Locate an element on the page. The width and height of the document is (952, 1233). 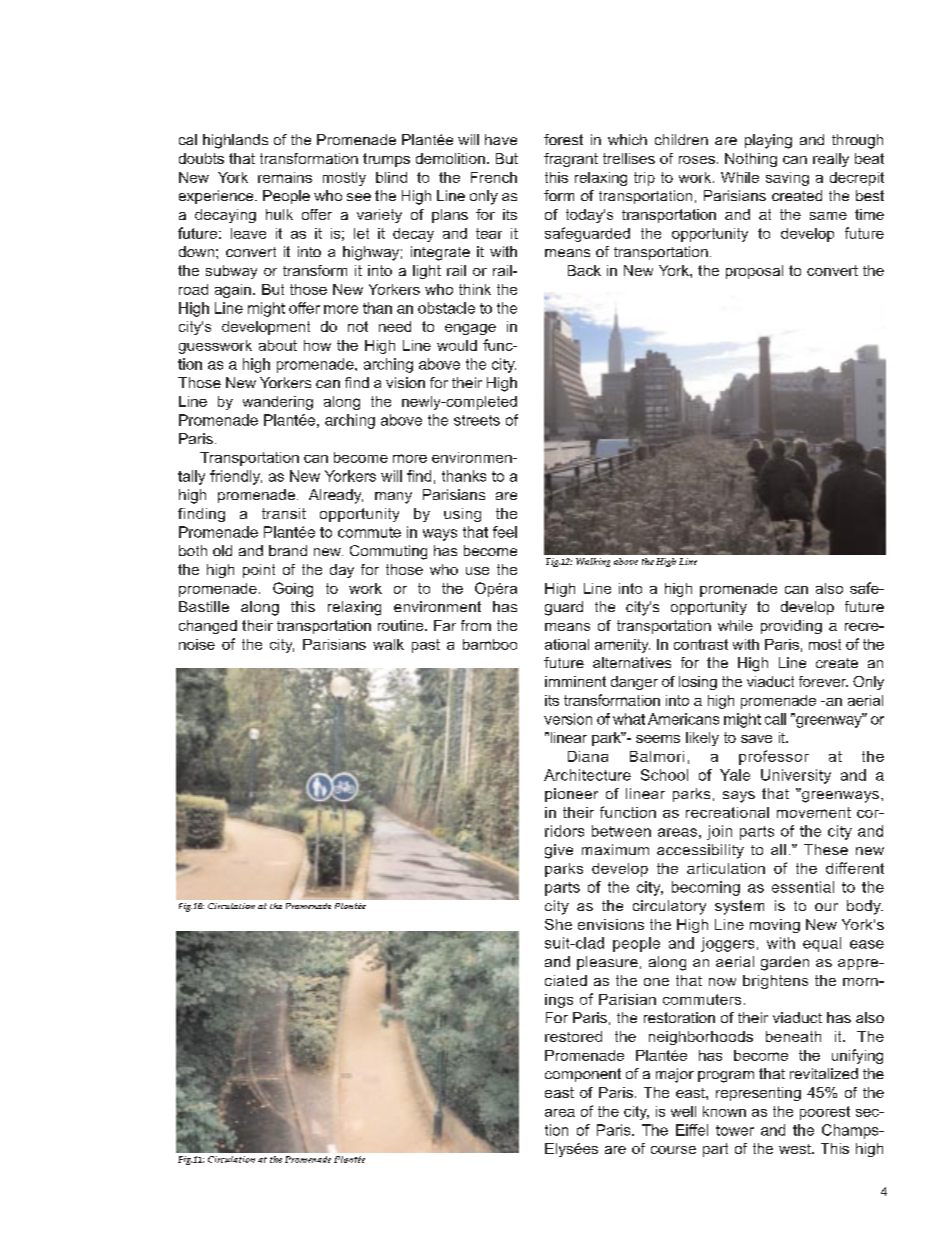
feel is located at coordinates (505, 532).
